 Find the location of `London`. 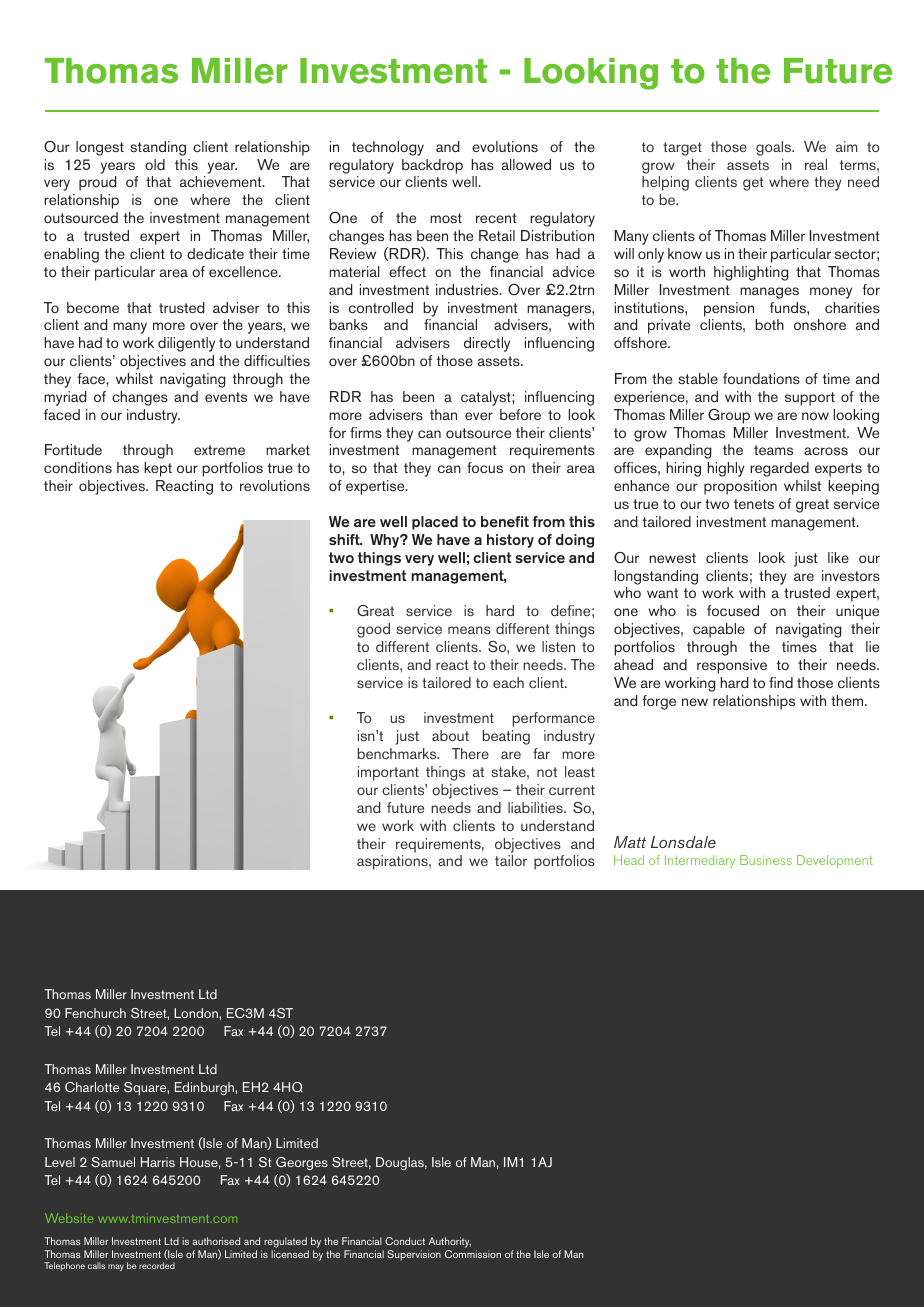

London is located at coordinates (197, 1013).
